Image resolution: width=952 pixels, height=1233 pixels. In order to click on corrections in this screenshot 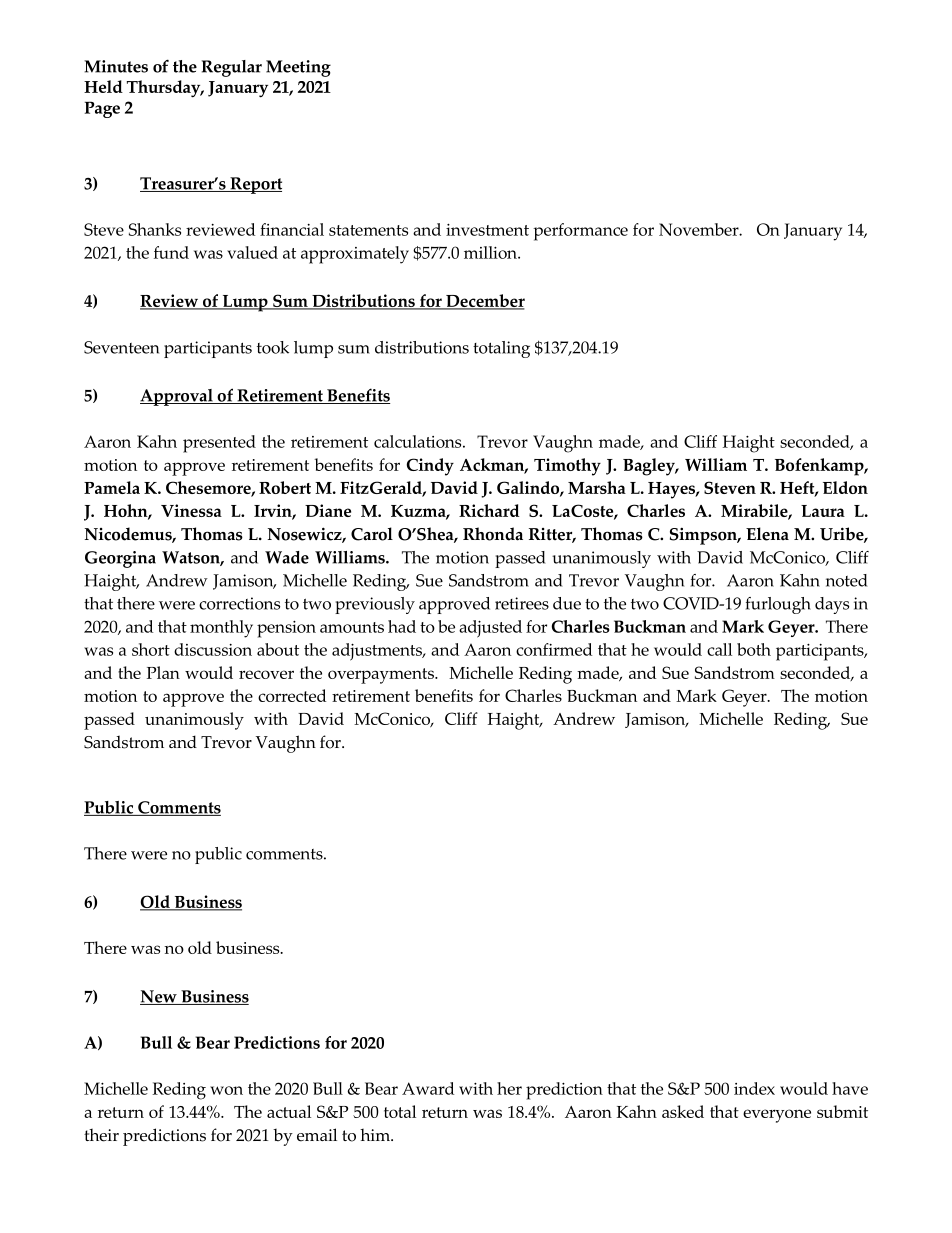, I will do `click(239, 603)`.
